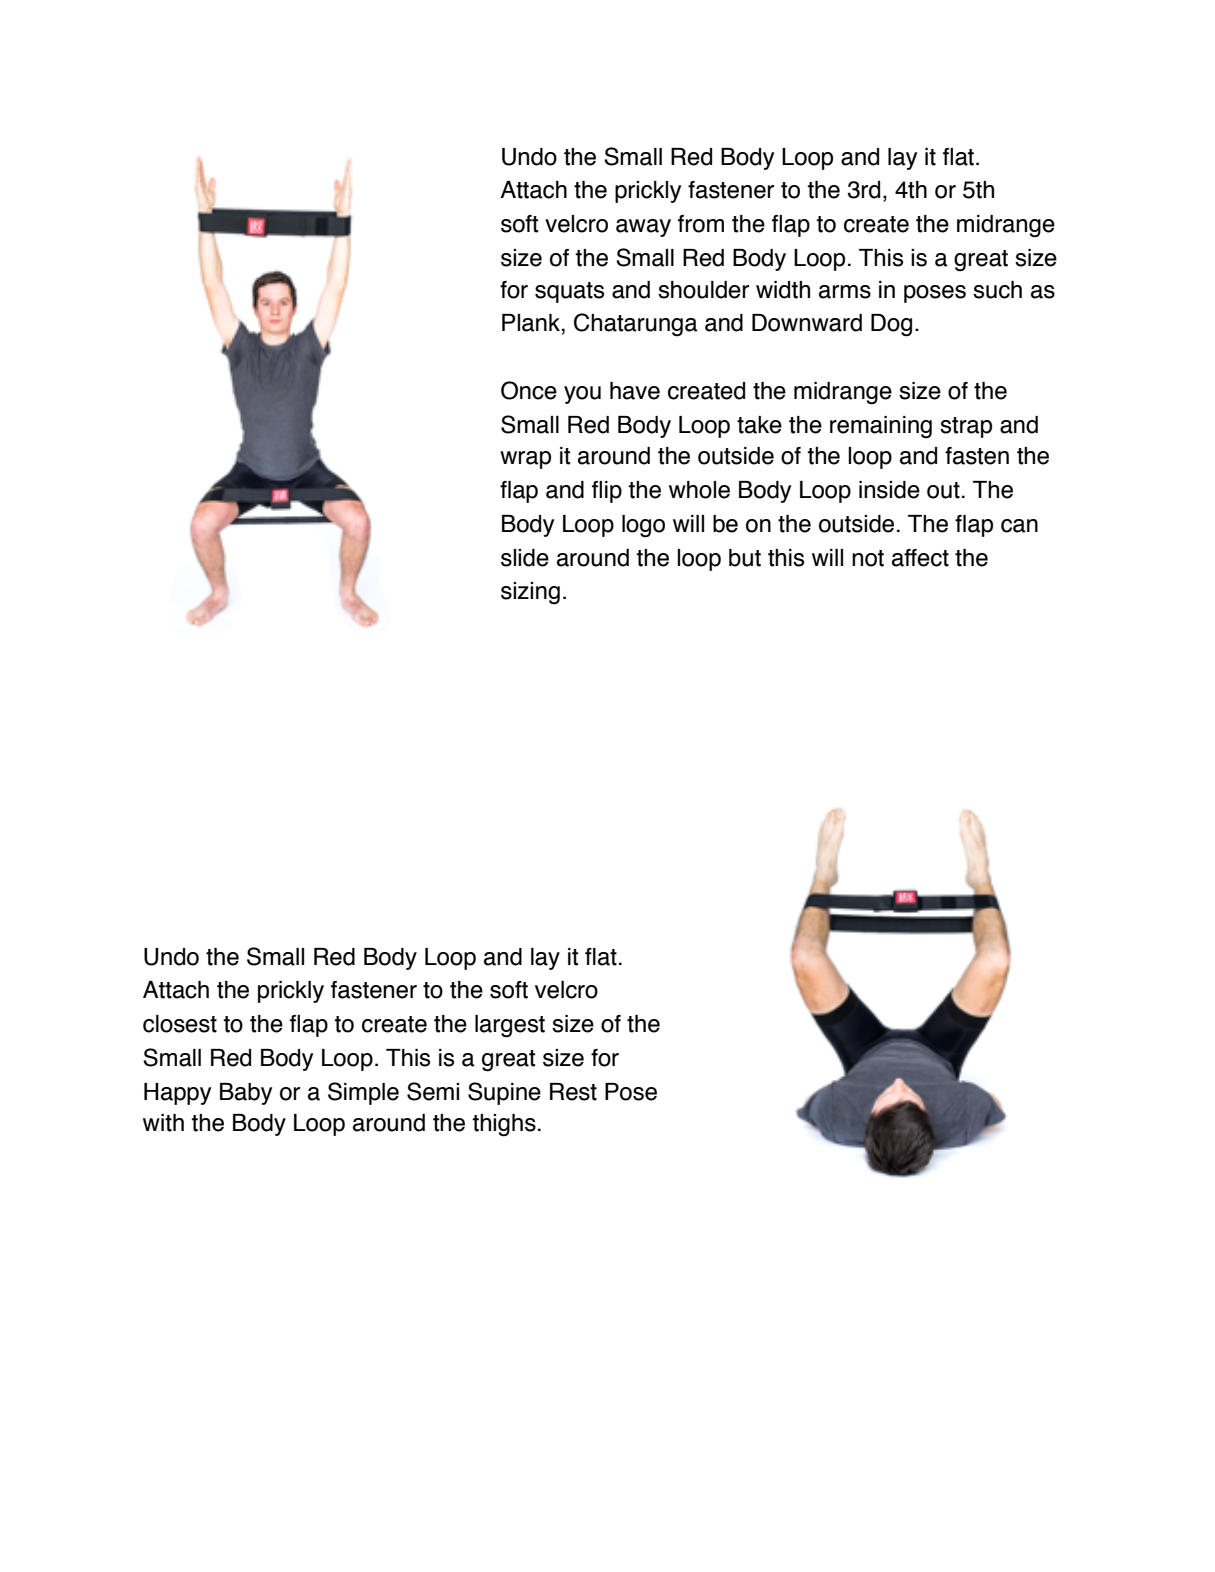 The image size is (1215, 1572). I want to click on arms, so click(845, 292).
